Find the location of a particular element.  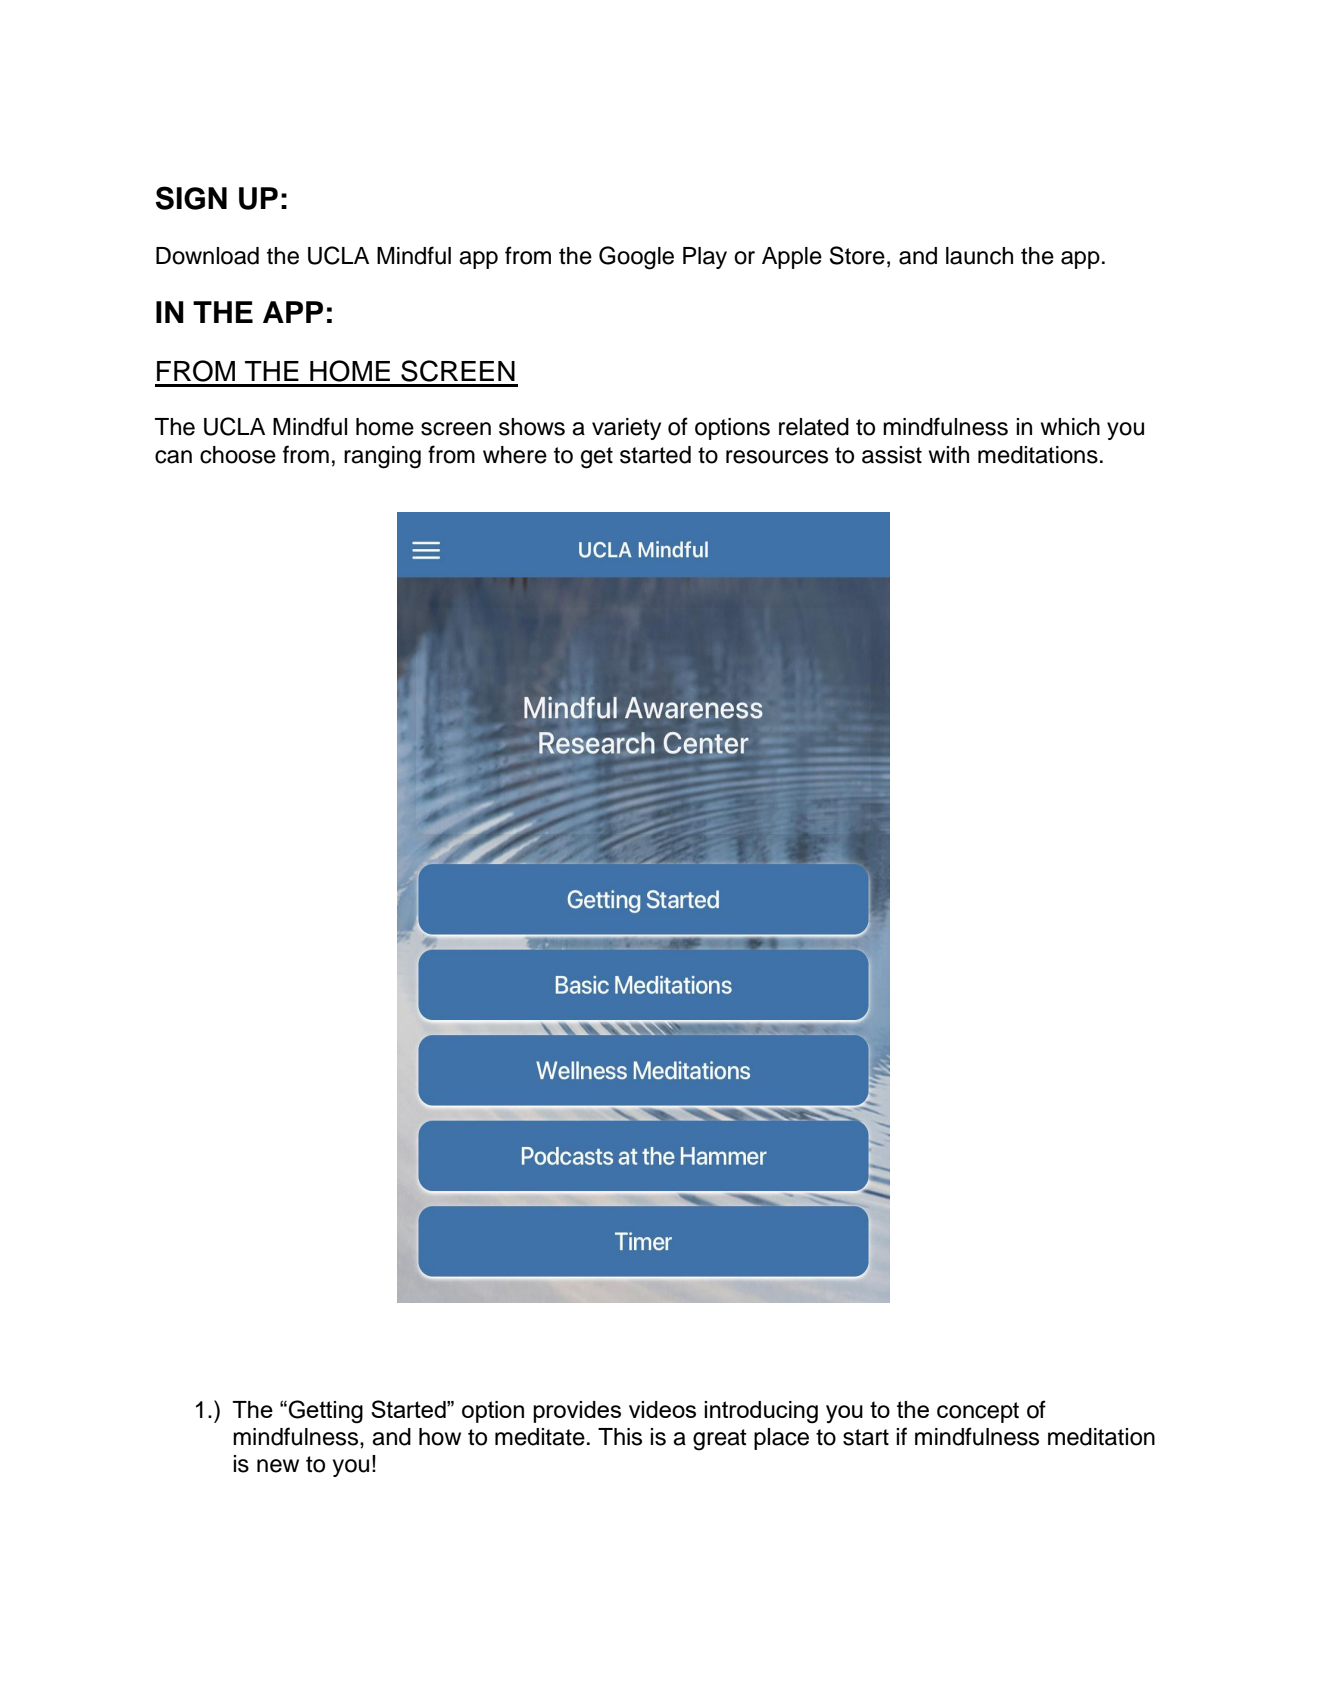

assist is located at coordinates (892, 455).
